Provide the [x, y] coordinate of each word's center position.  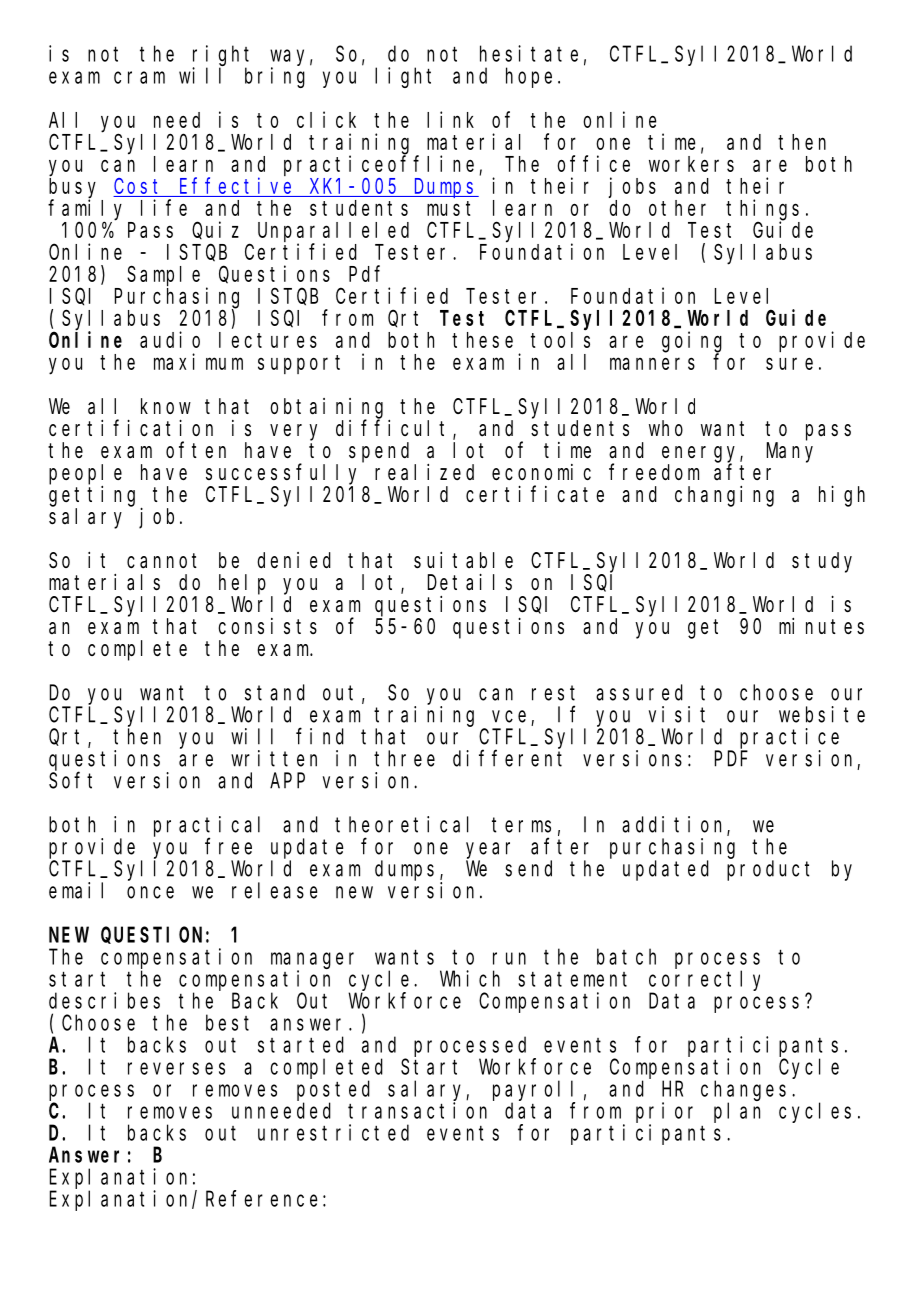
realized [424, 472]
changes [743, 1090]
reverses [176, 1068]
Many [790, 453]
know [166, 406]
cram [139, 78]
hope [529, 77]
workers [691, 164]
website [822, 714]
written [274, 758]
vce [509, 716]
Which [470, 978]
